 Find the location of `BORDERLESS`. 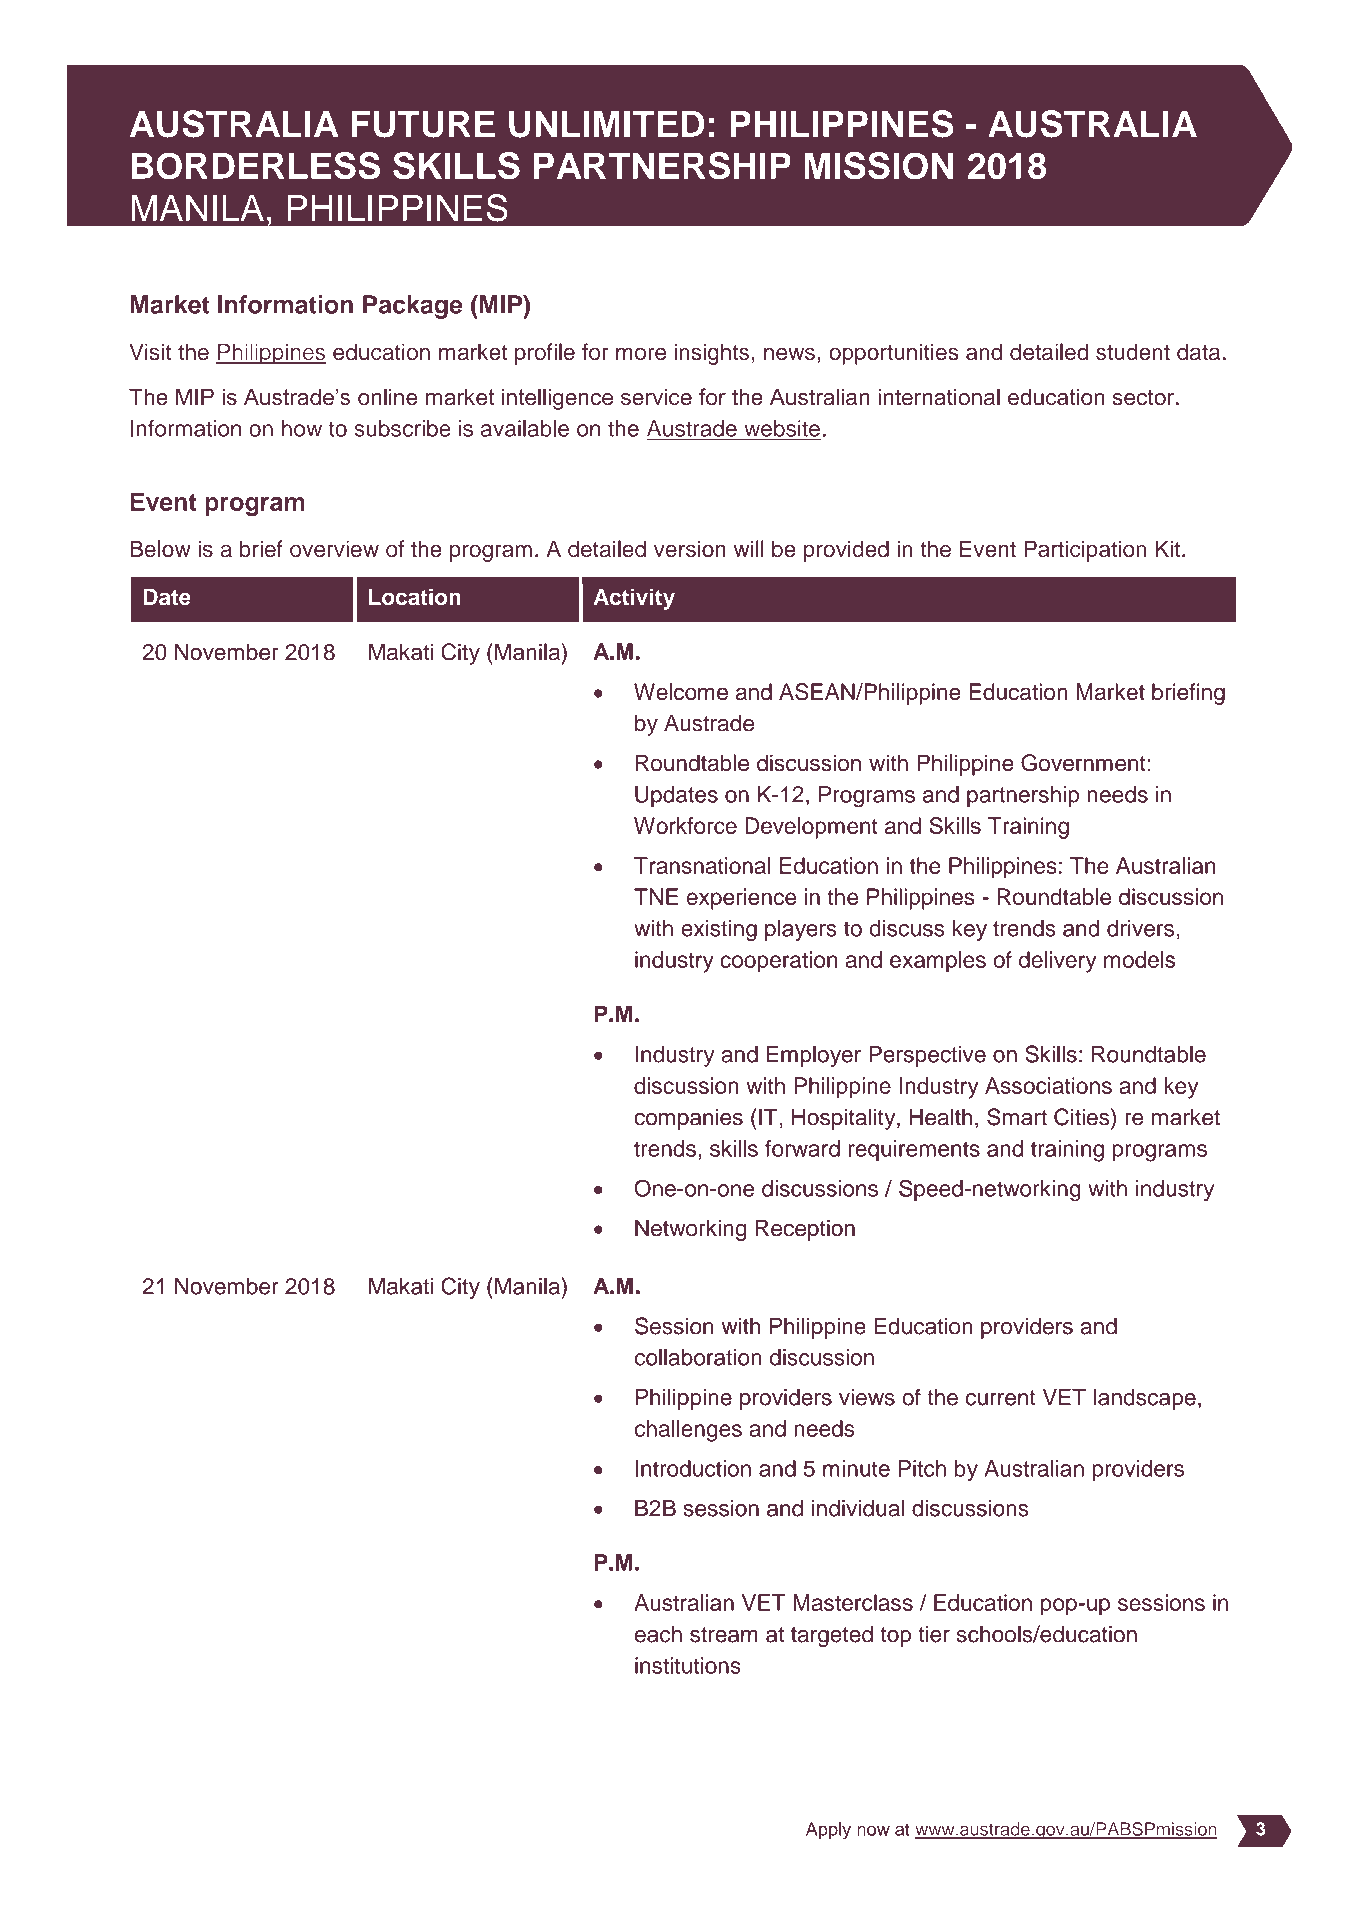

BORDERLESS is located at coordinates (255, 166).
